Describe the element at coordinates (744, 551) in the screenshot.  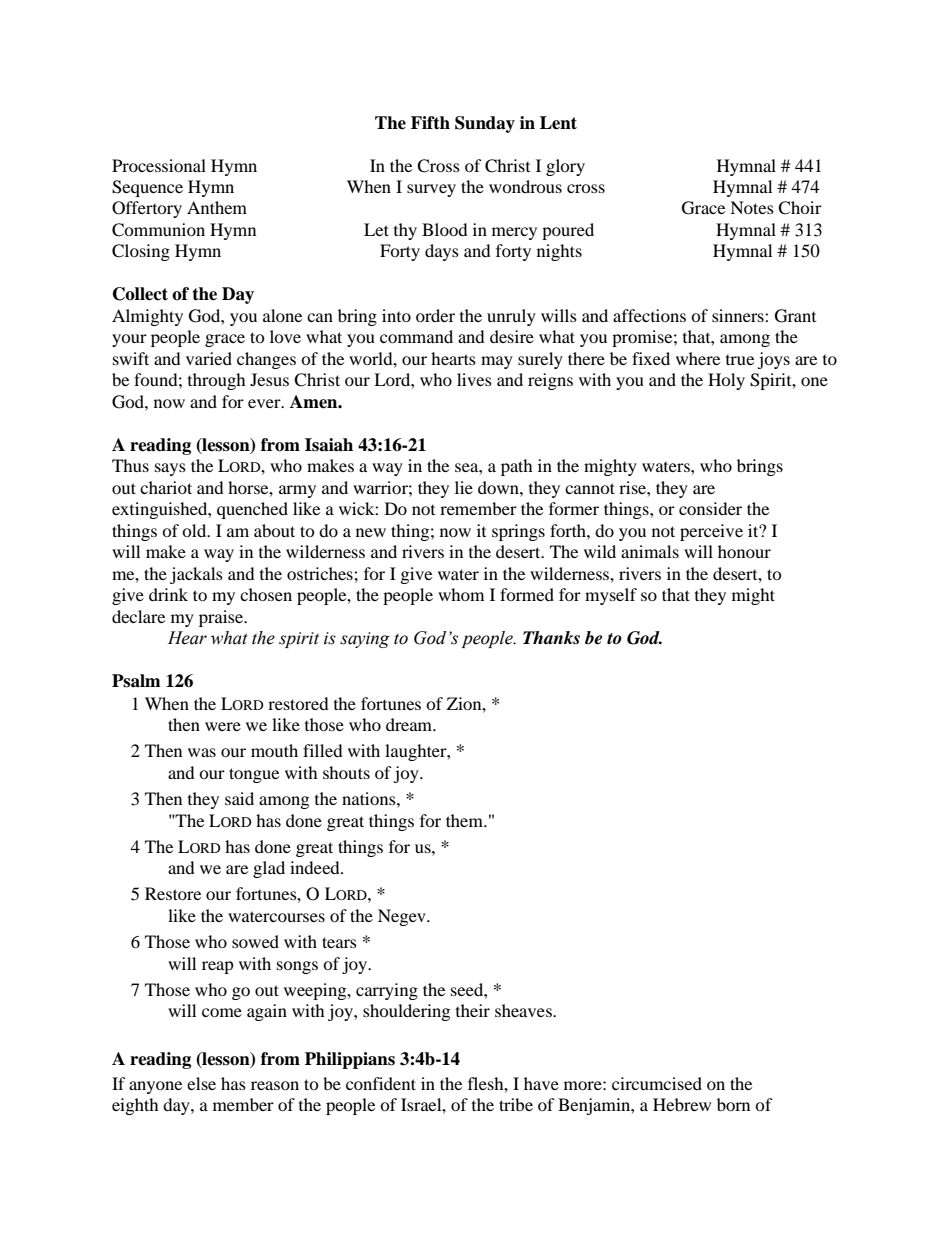
I see `honour` at that location.
